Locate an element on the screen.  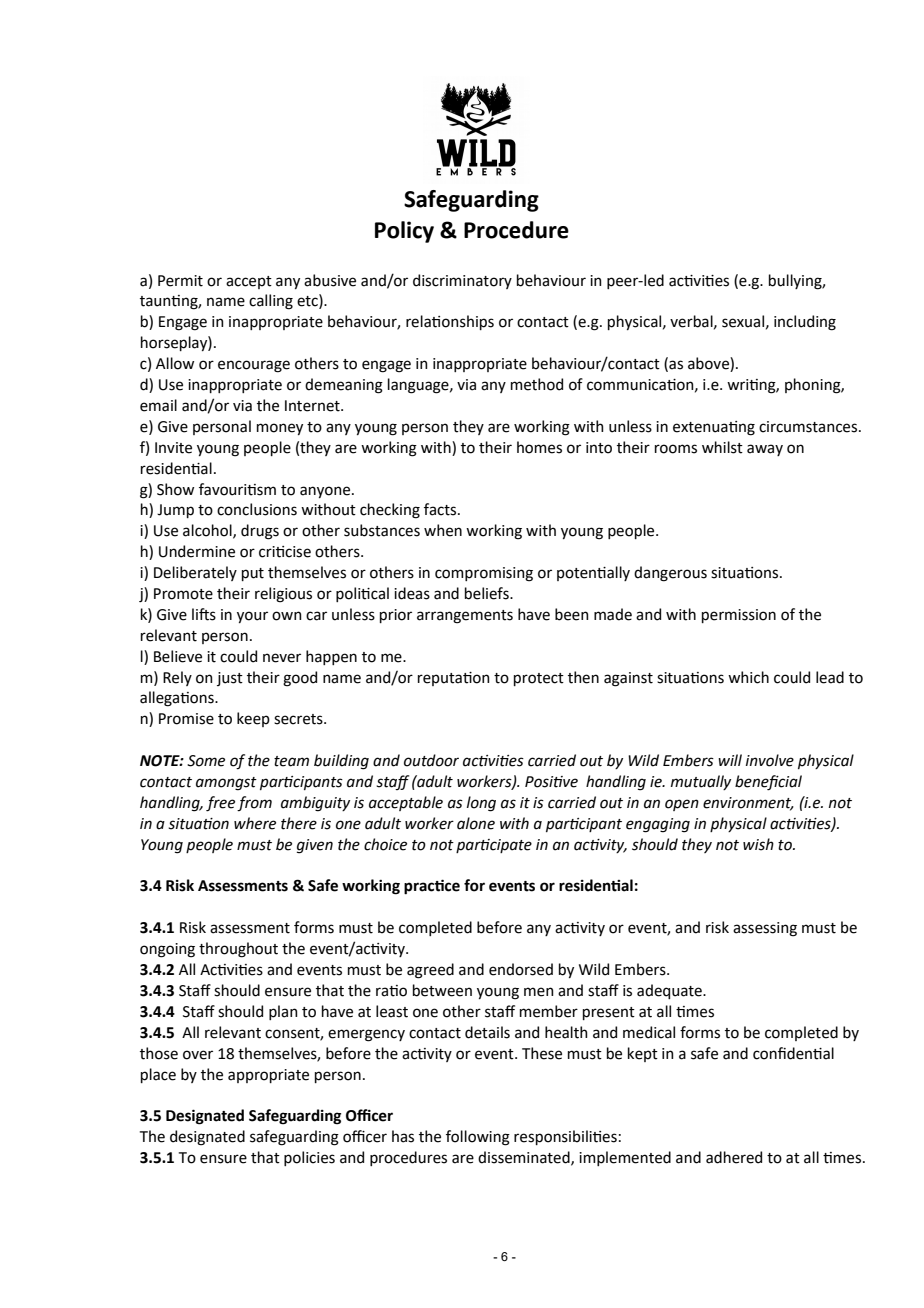
policies is located at coordinates (309, 1158).
